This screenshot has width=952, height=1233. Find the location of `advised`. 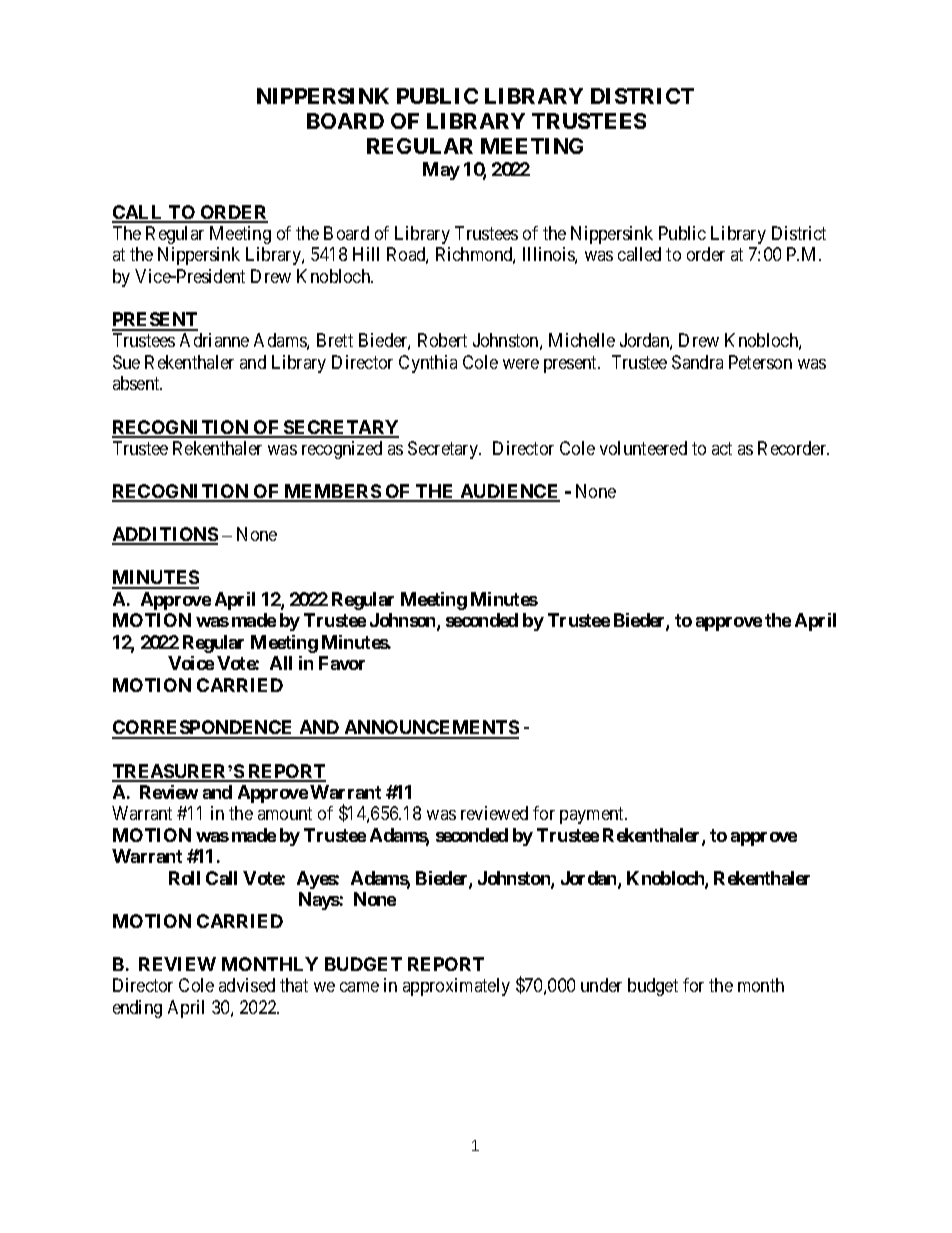

advised is located at coordinates (247, 985).
